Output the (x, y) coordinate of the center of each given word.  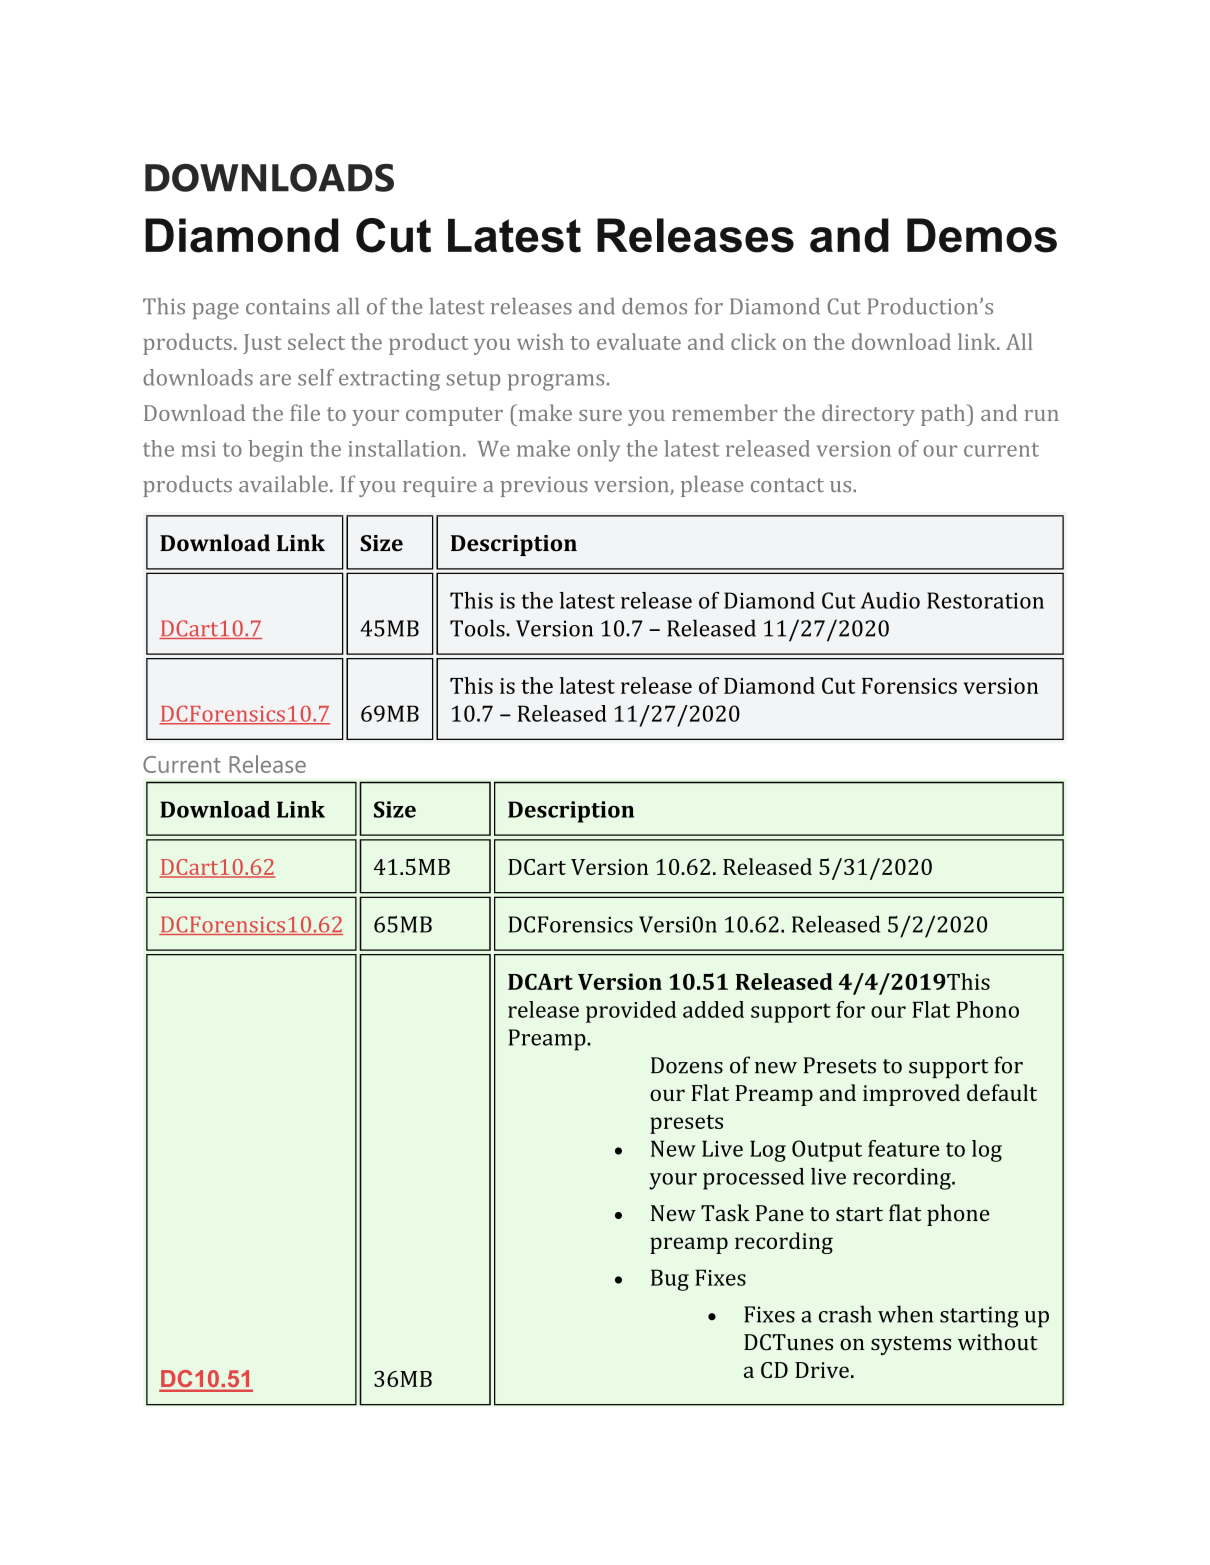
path (944, 415)
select (316, 341)
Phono (987, 1009)
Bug (670, 1280)
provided (631, 1012)
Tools (478, 628)
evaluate (639, 341)
